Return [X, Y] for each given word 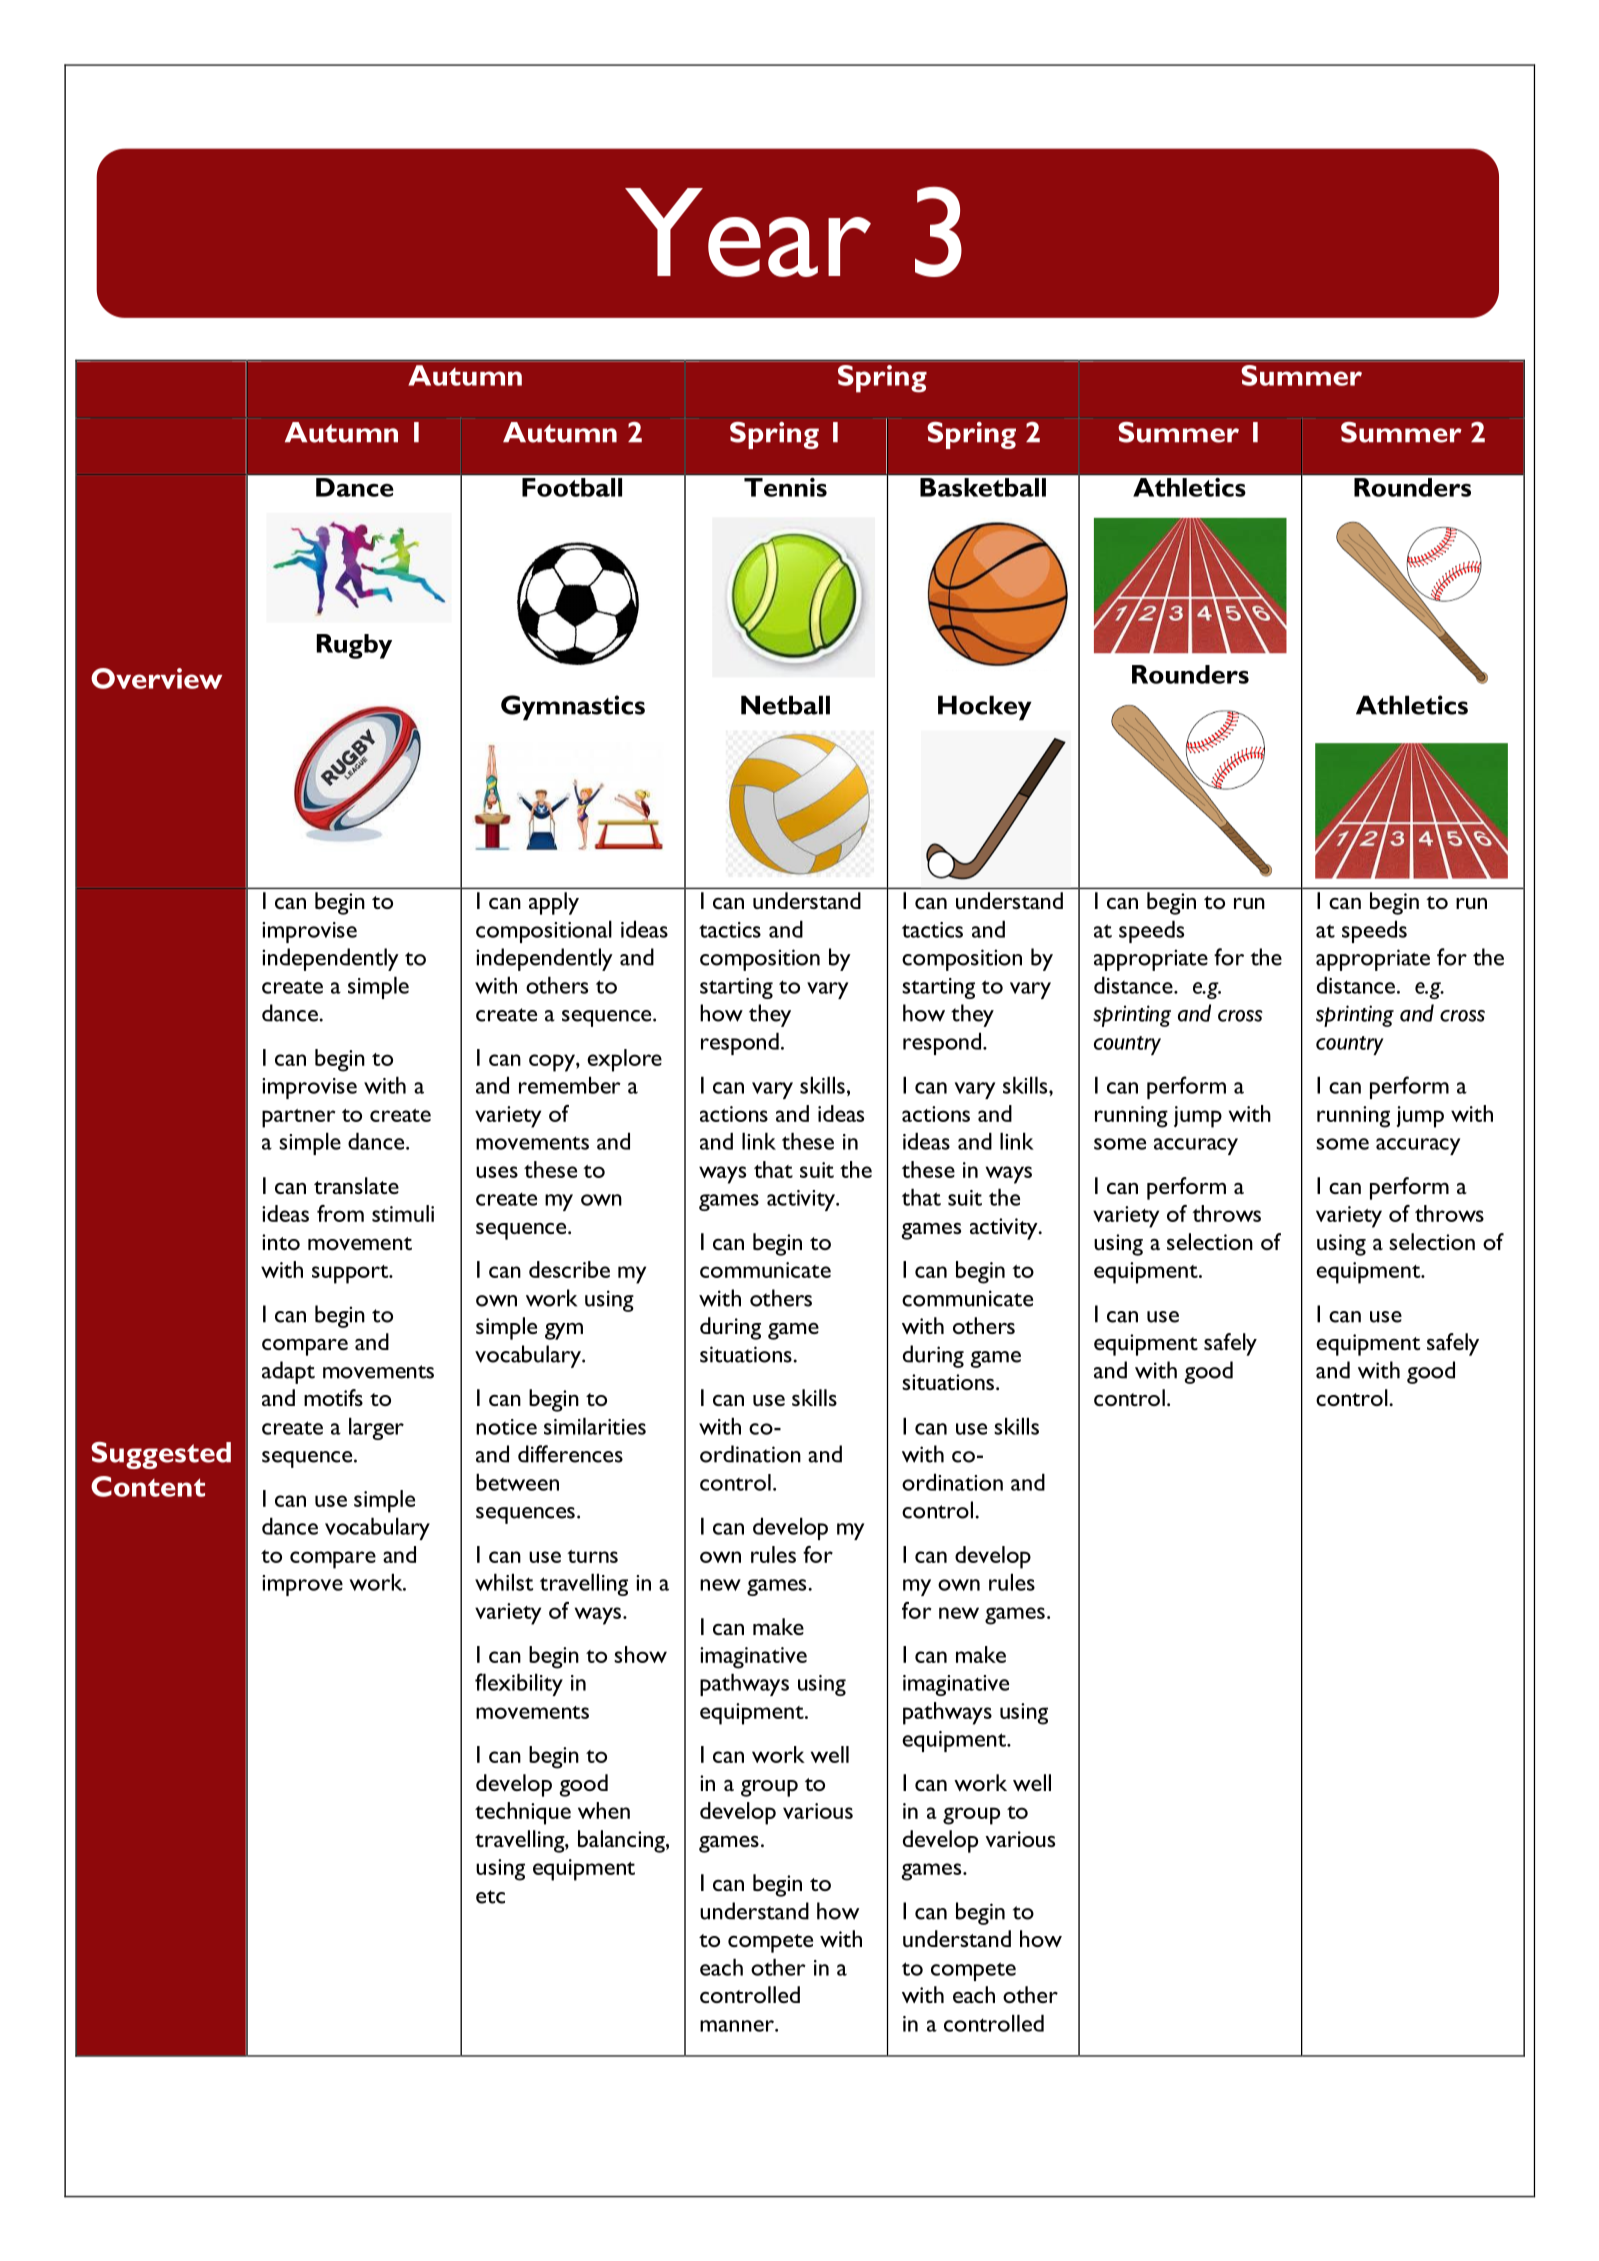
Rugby [354, 646]
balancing [622, 1841]
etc [490, 1897]
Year [748, 232]
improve [302, 1585]
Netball [785, 705]
